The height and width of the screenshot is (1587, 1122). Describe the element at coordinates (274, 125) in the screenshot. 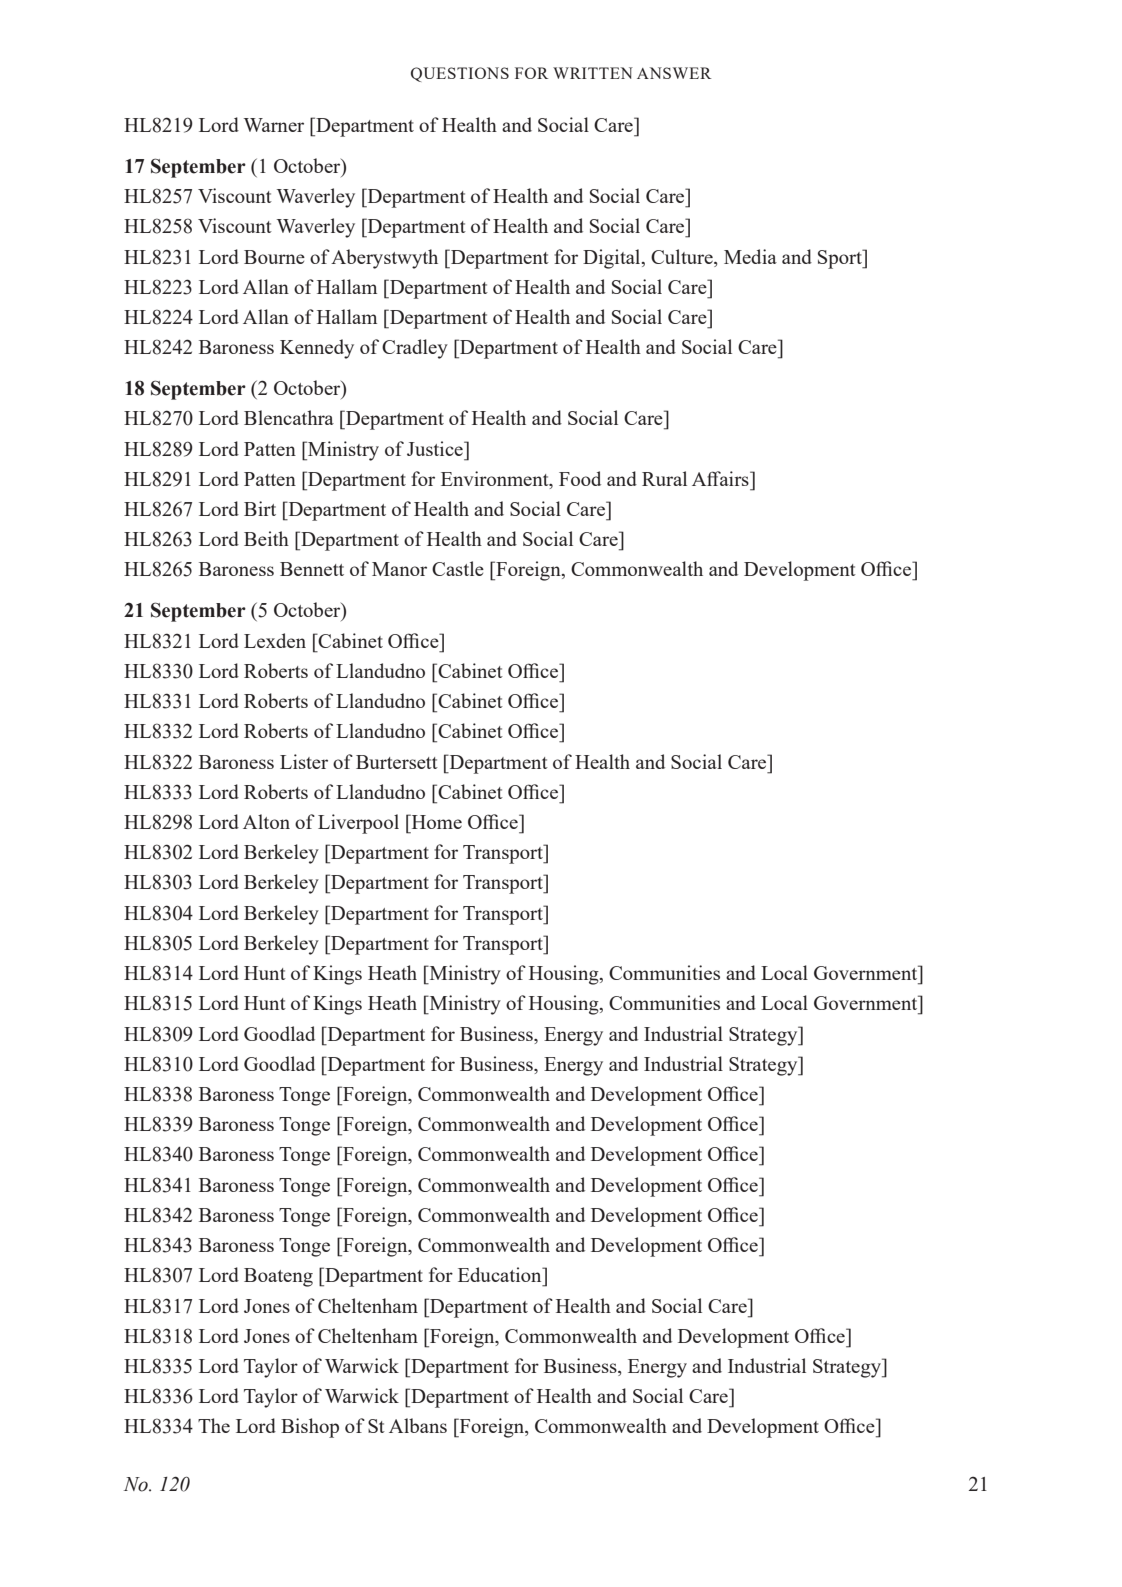

I see `Warner` at that location.
